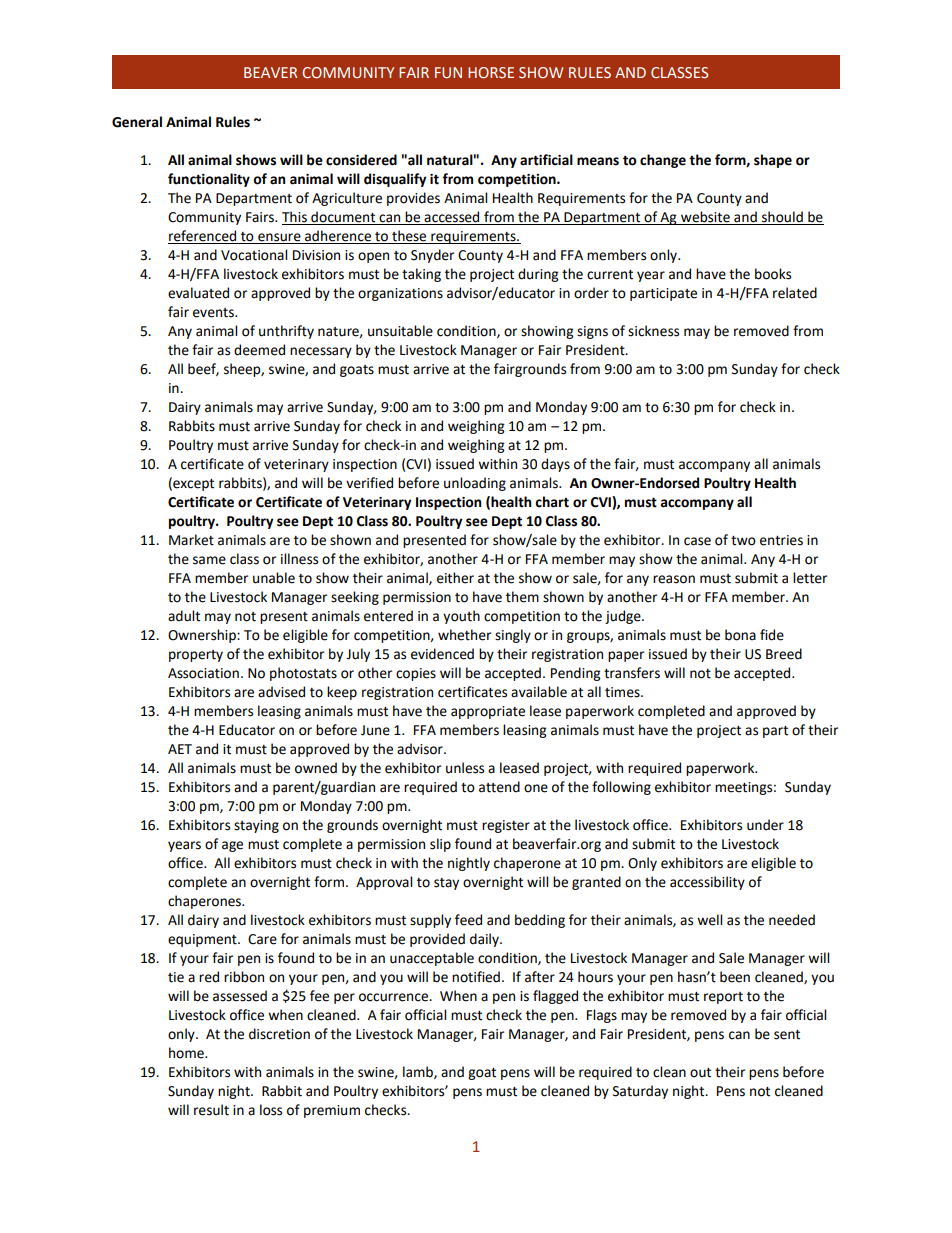 This screenshot has height=1233, width=952. I want to click on register, so click(506, 826).
